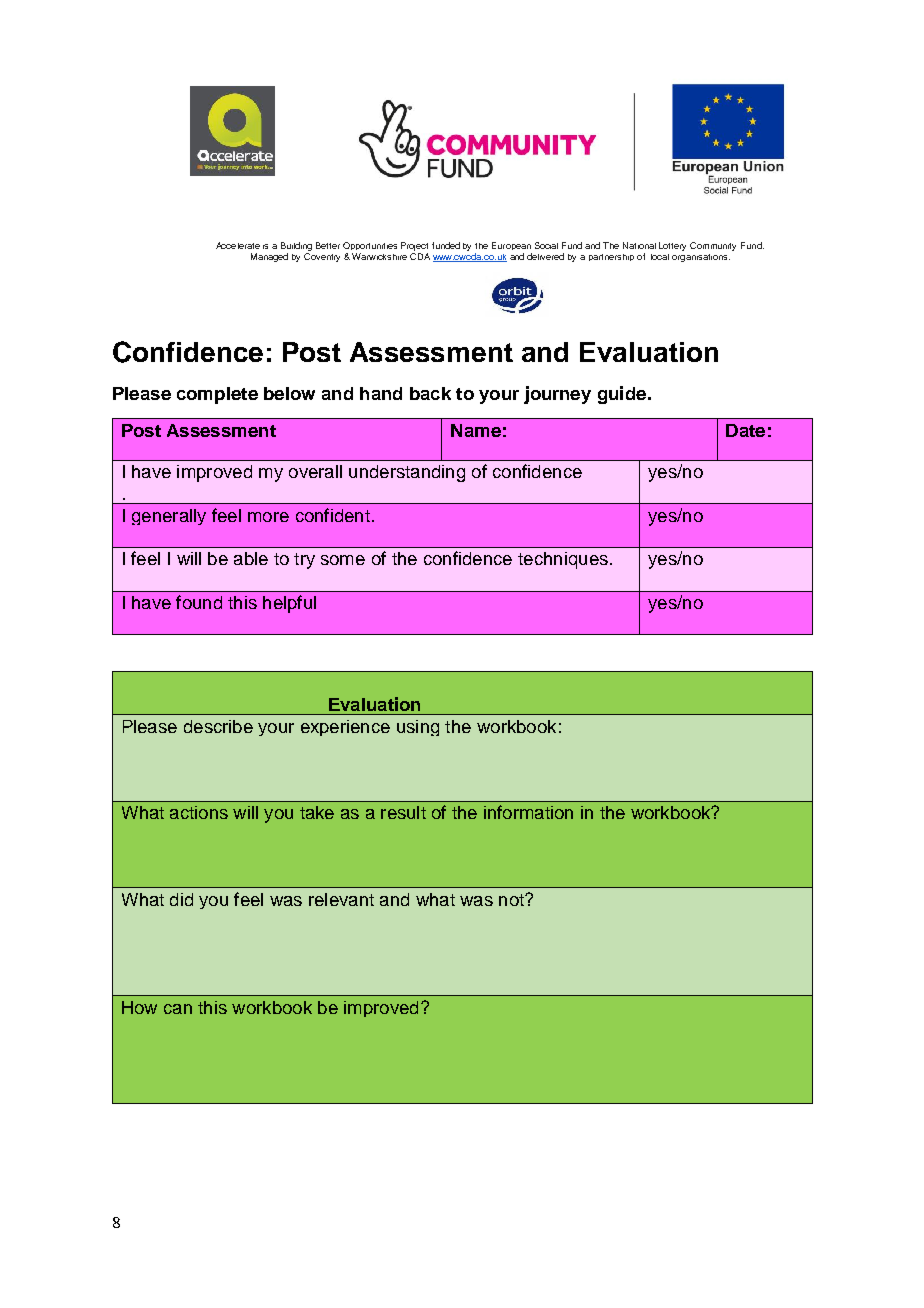  I want to click on Accelerate, so click(238, 245).
